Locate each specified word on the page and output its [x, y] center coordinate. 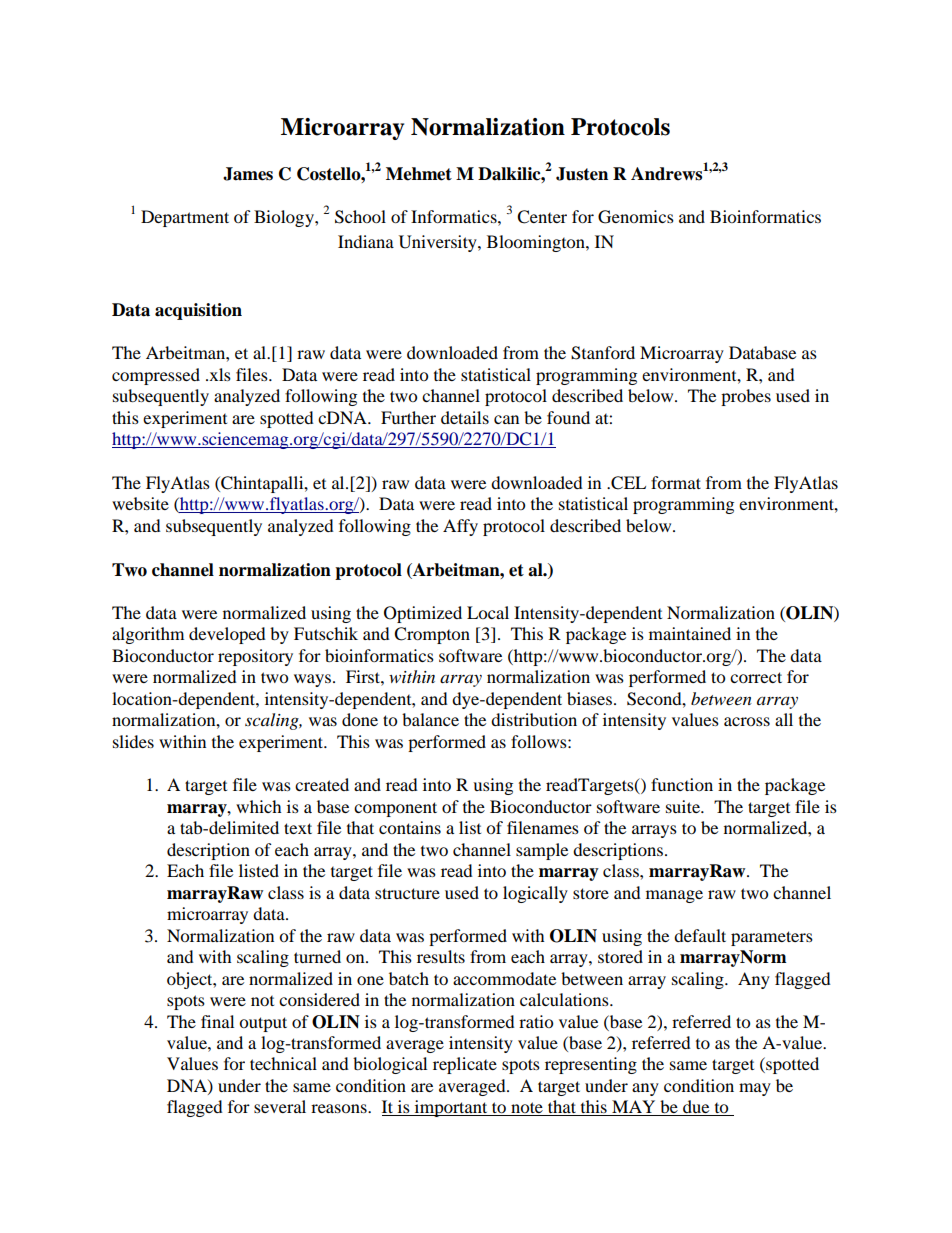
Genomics [636, 217]
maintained [690, 633]
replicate [465, 1065]
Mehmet [419, 174]
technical [283, 1063]
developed [227, 635]
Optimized [423, 614]
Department [185, 218]
